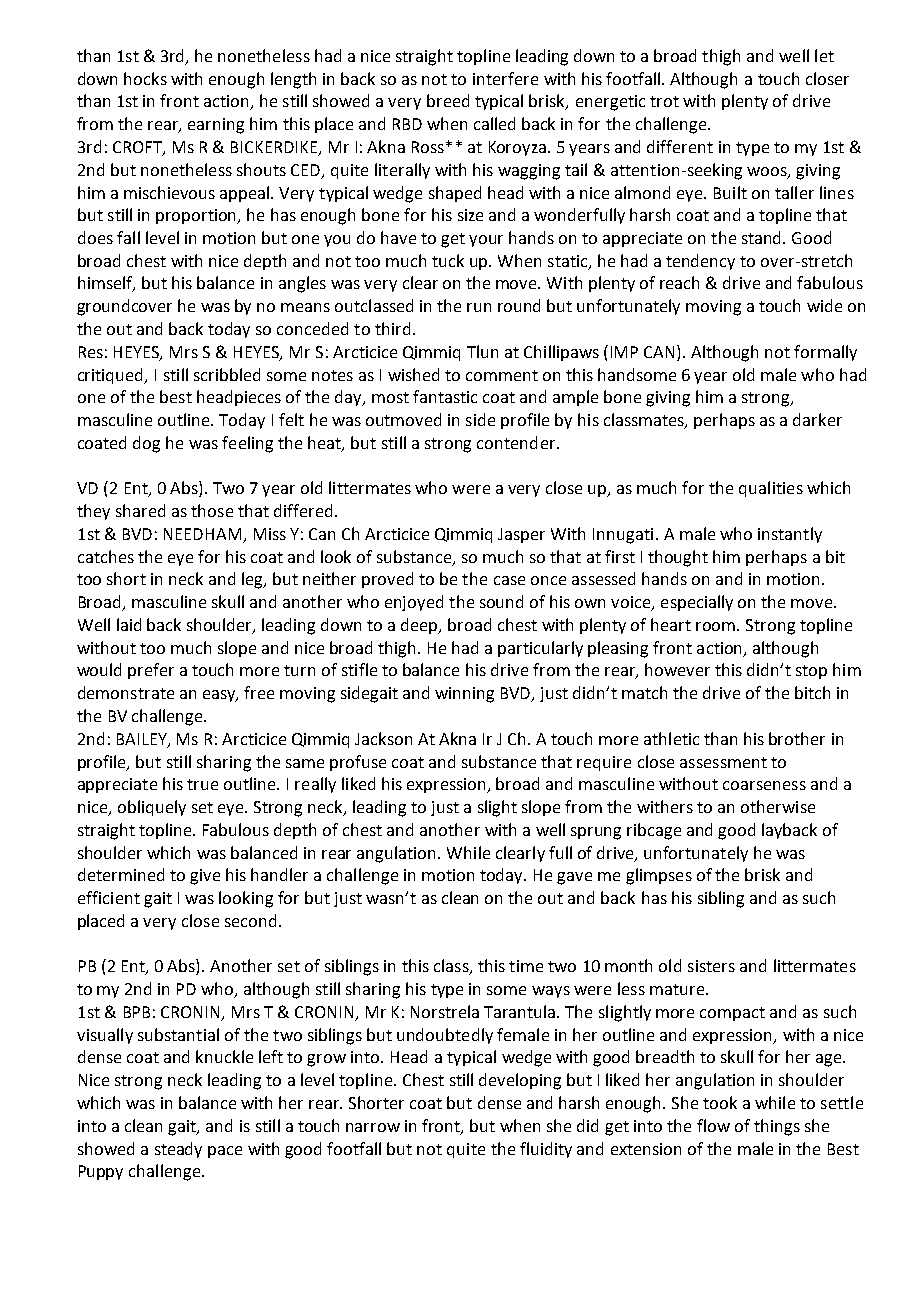 This screenshot has height=1308, width=924. I want to click on glimpses, so click(659, 876).
